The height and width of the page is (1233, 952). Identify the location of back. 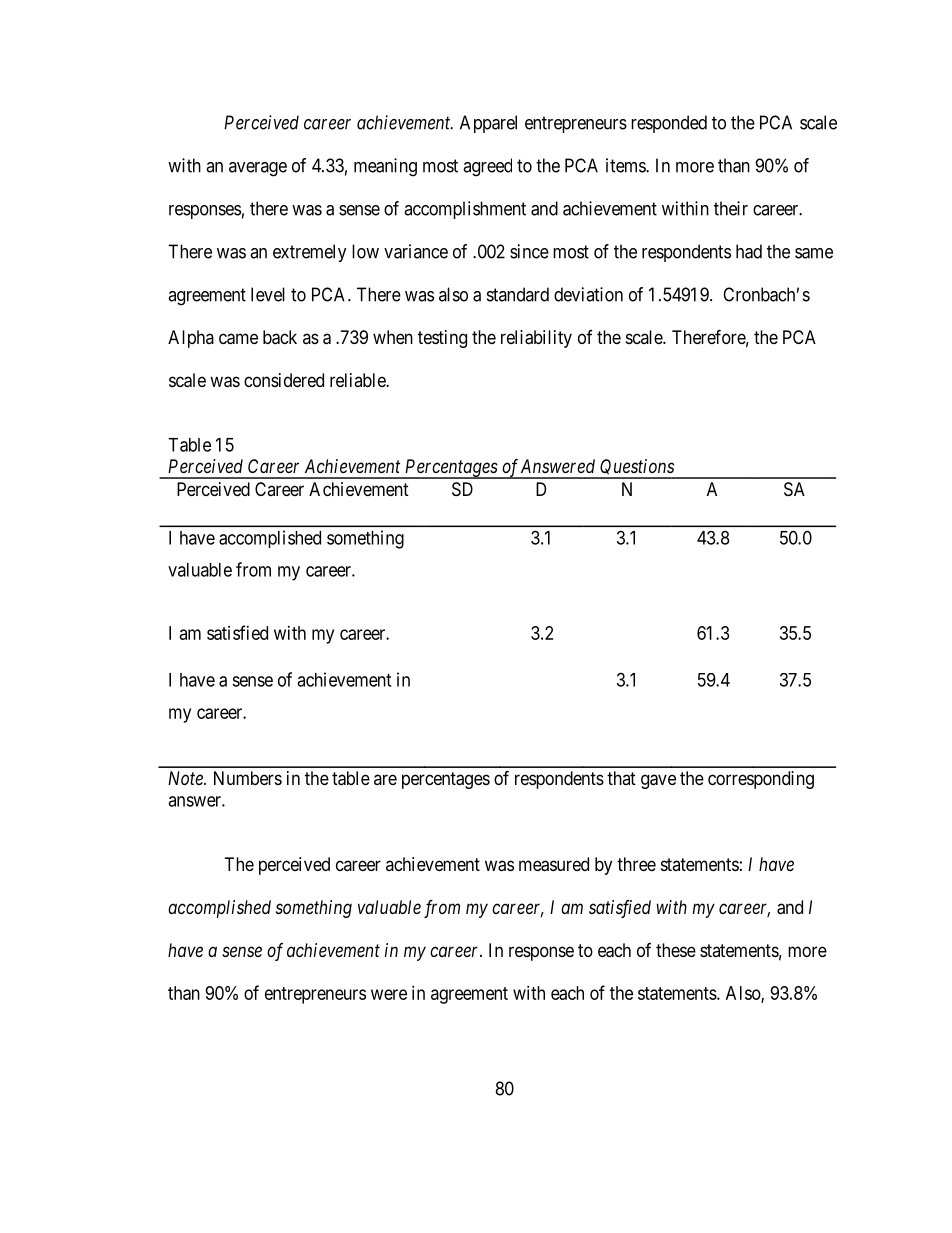
(280, 337).
